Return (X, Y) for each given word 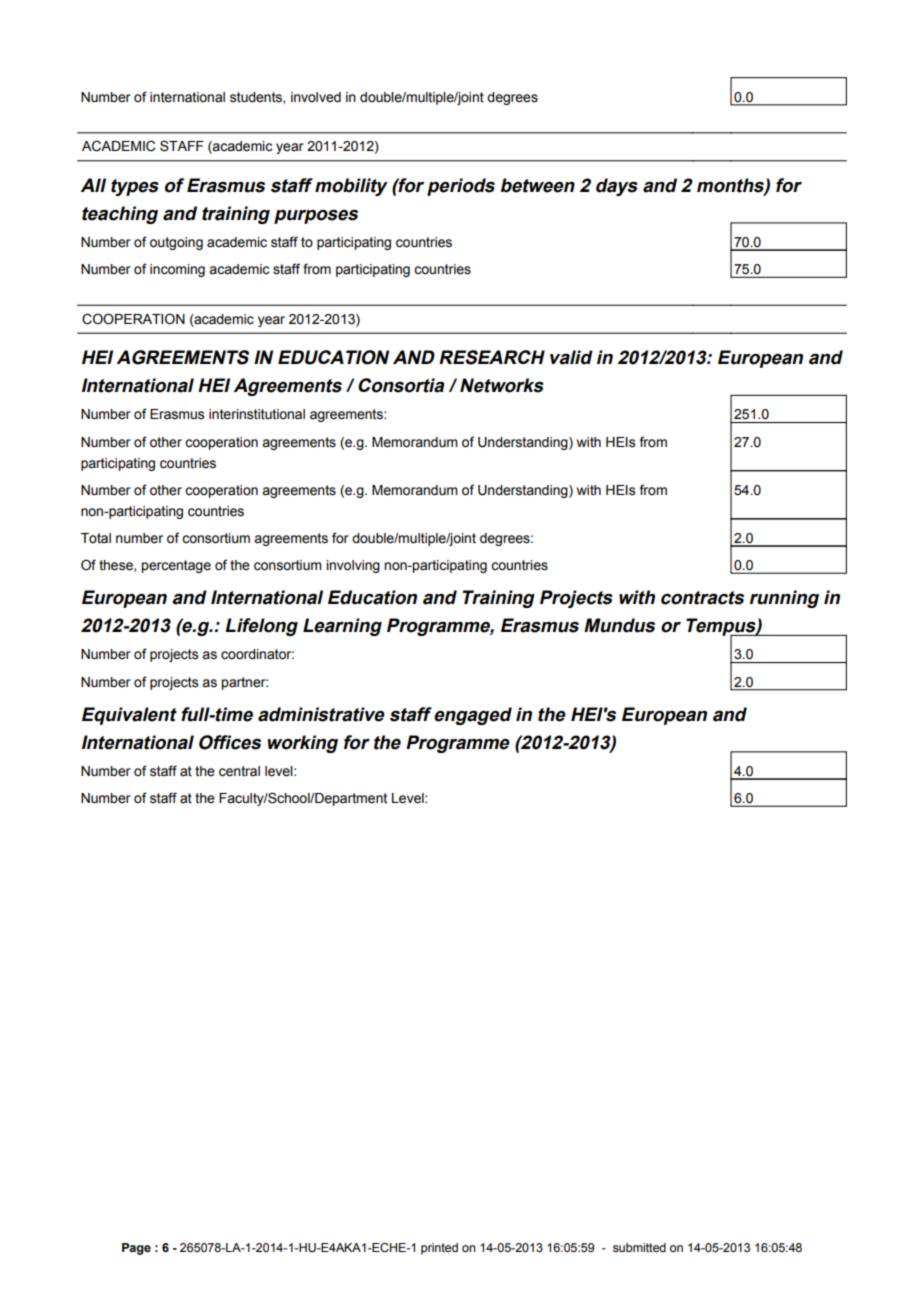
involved (316, 97)
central (239, 771)
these (117, 566)
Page (136, 1249)
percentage (176, 566)
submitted (639, 1247)
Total (96, 538)
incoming (177, 270)
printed (439, 1249)
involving (353, 566)
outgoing (176, 243)
